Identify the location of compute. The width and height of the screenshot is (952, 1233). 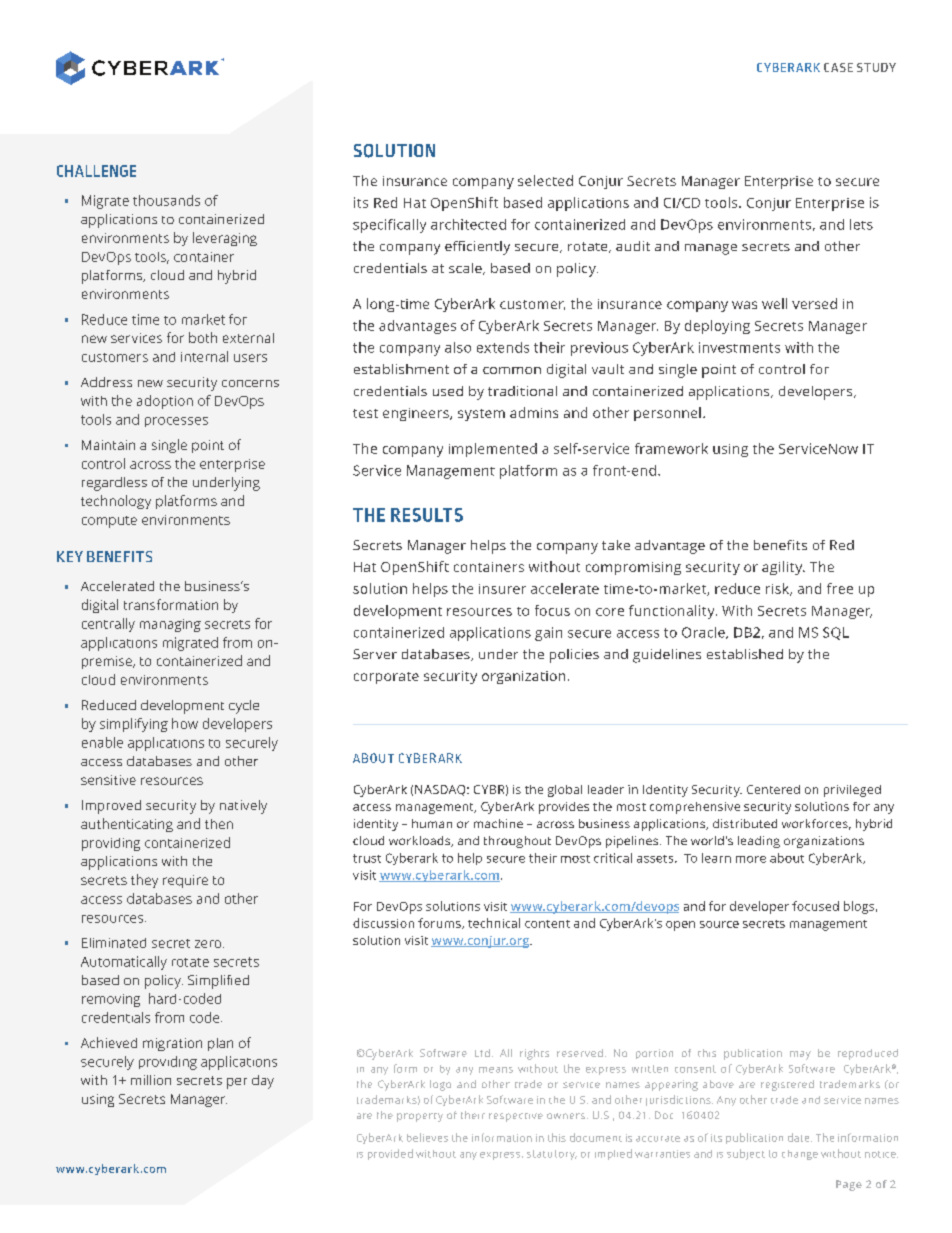
(109, 522).
